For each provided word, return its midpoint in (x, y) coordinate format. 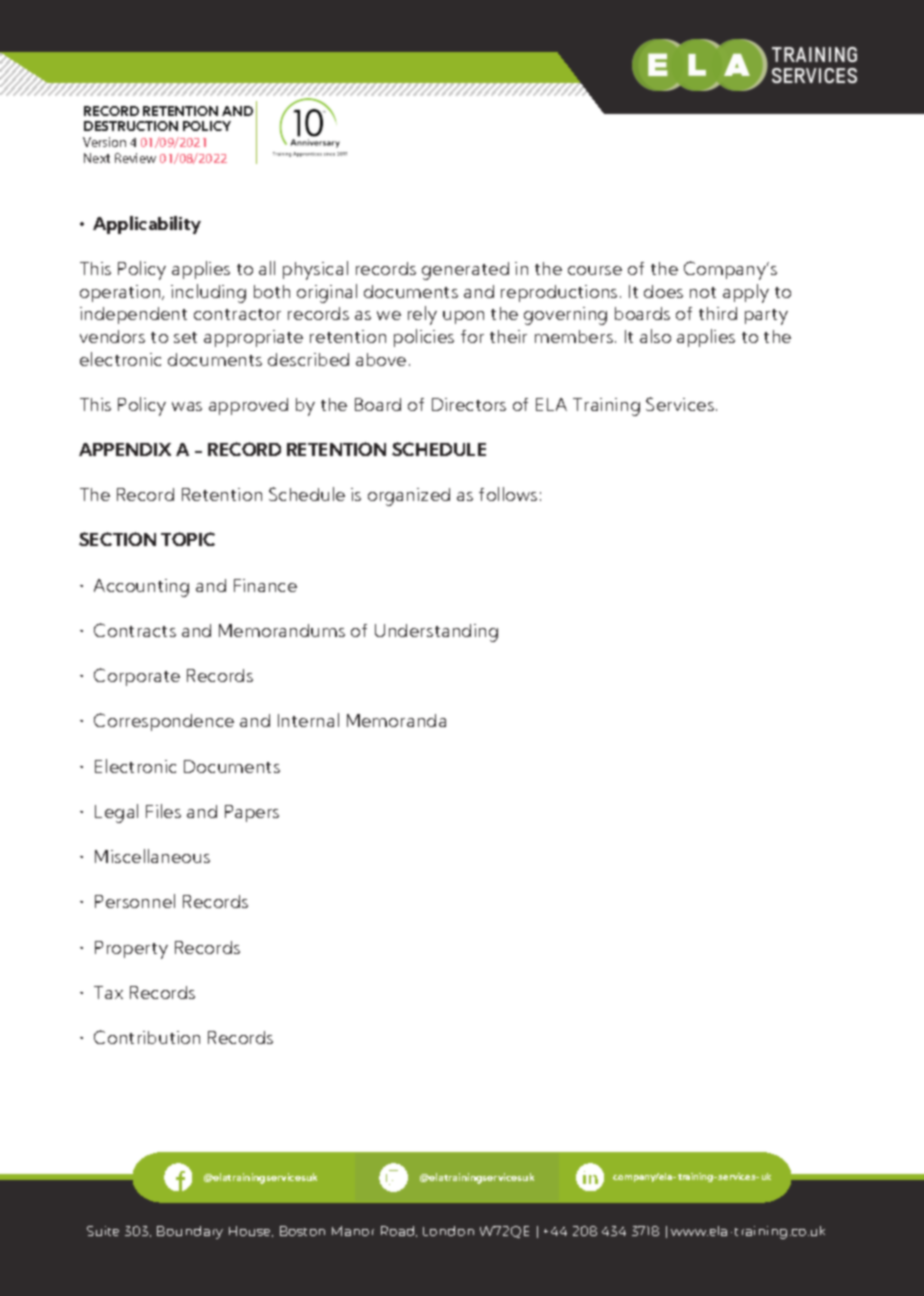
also (655, 336)
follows (508, 494)
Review (135, 158)
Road (399, 1231)
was (187, 406)
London (448, 1231)
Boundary (190, 1232)
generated (465, 271)
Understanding (436, 633)
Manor (353, 1231)
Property (131, 950)
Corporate (137, 677)
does (663, 291)
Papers (252, 813)
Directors (469, 404)
